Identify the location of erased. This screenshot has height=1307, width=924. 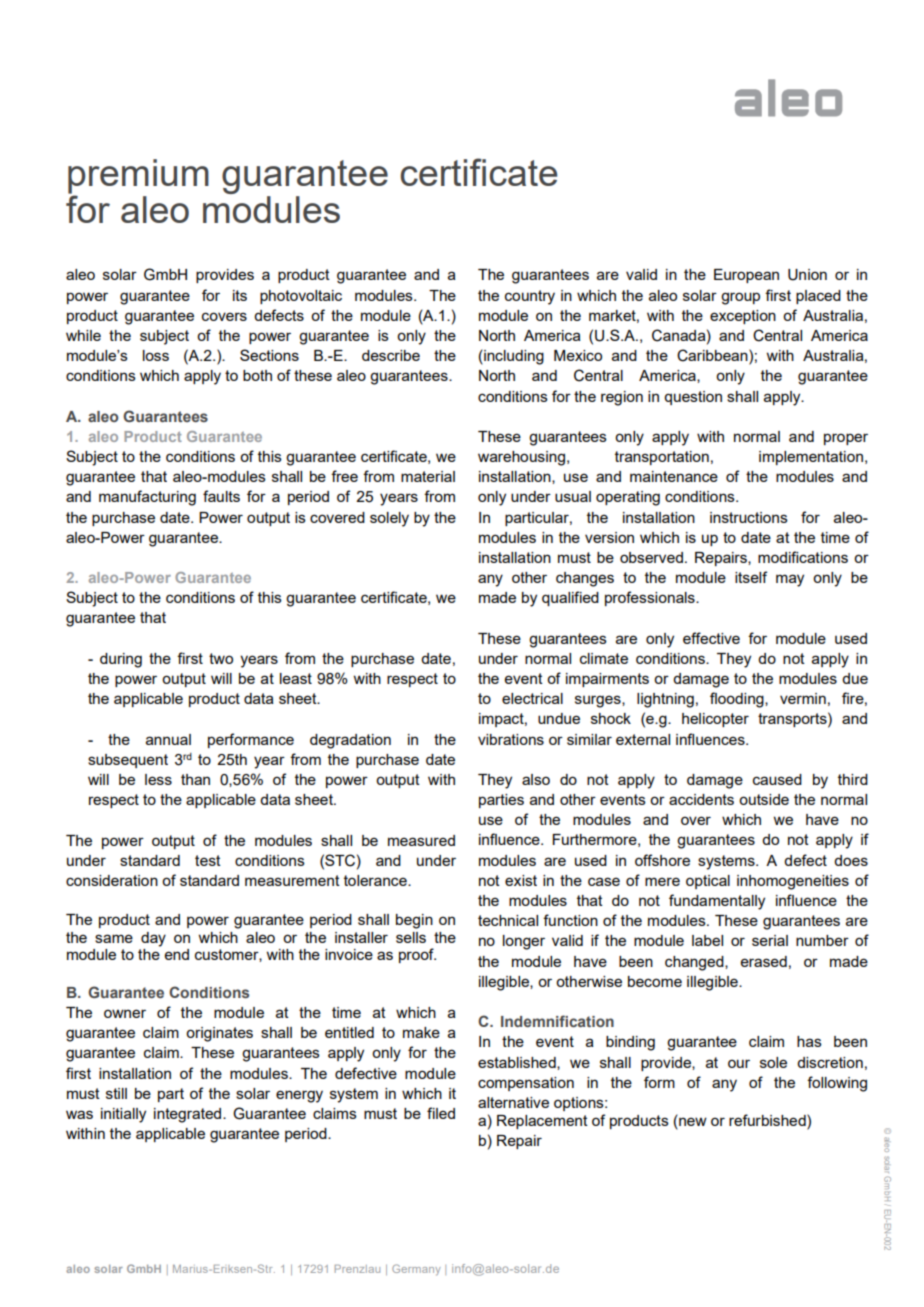
(764, 961).
